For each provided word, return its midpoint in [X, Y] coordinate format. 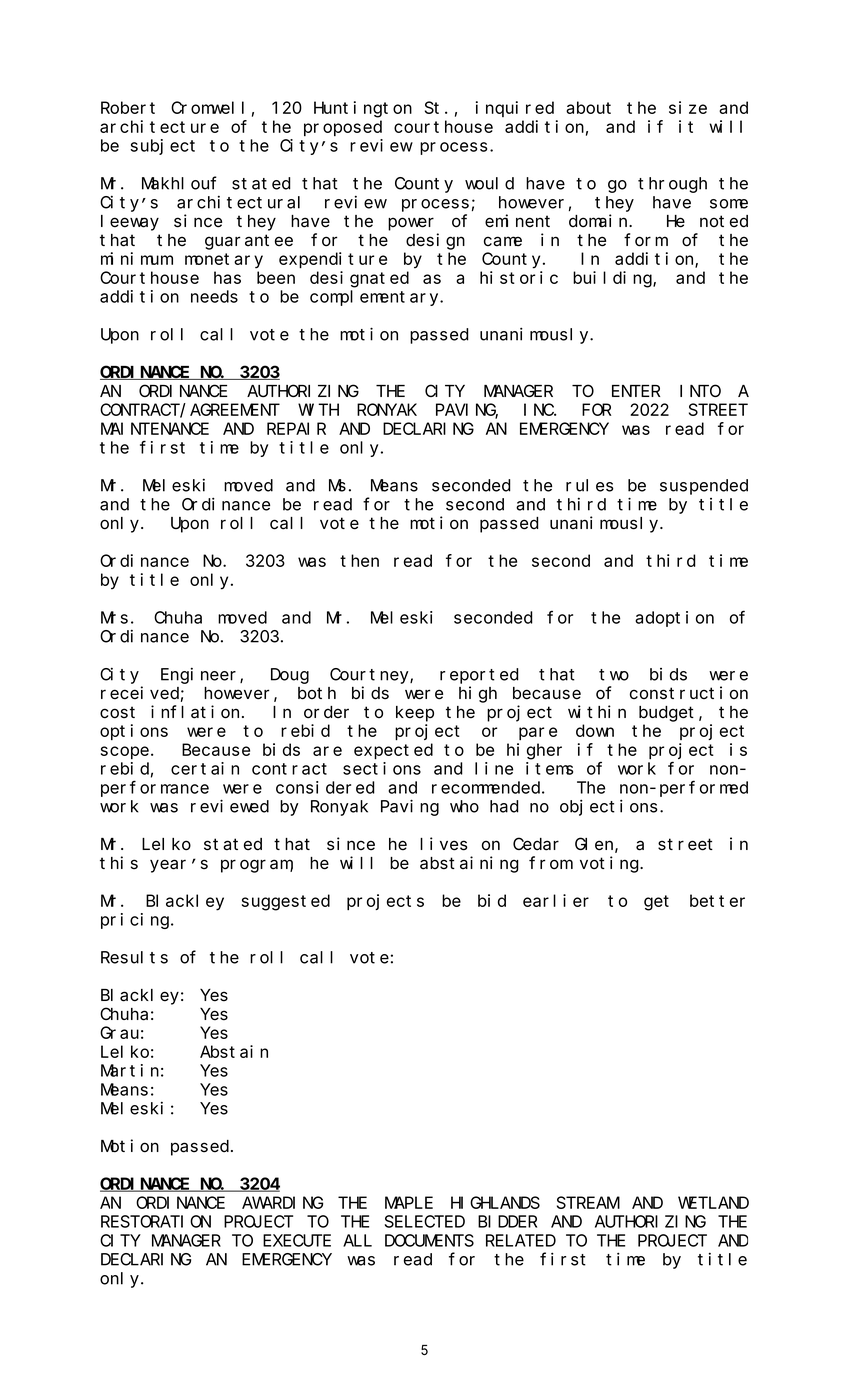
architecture [159, 126]
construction [689, 693]
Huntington [363, 109]
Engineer [201, 675]
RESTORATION [156, 1222]
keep [415, 714]
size [688, 107]
